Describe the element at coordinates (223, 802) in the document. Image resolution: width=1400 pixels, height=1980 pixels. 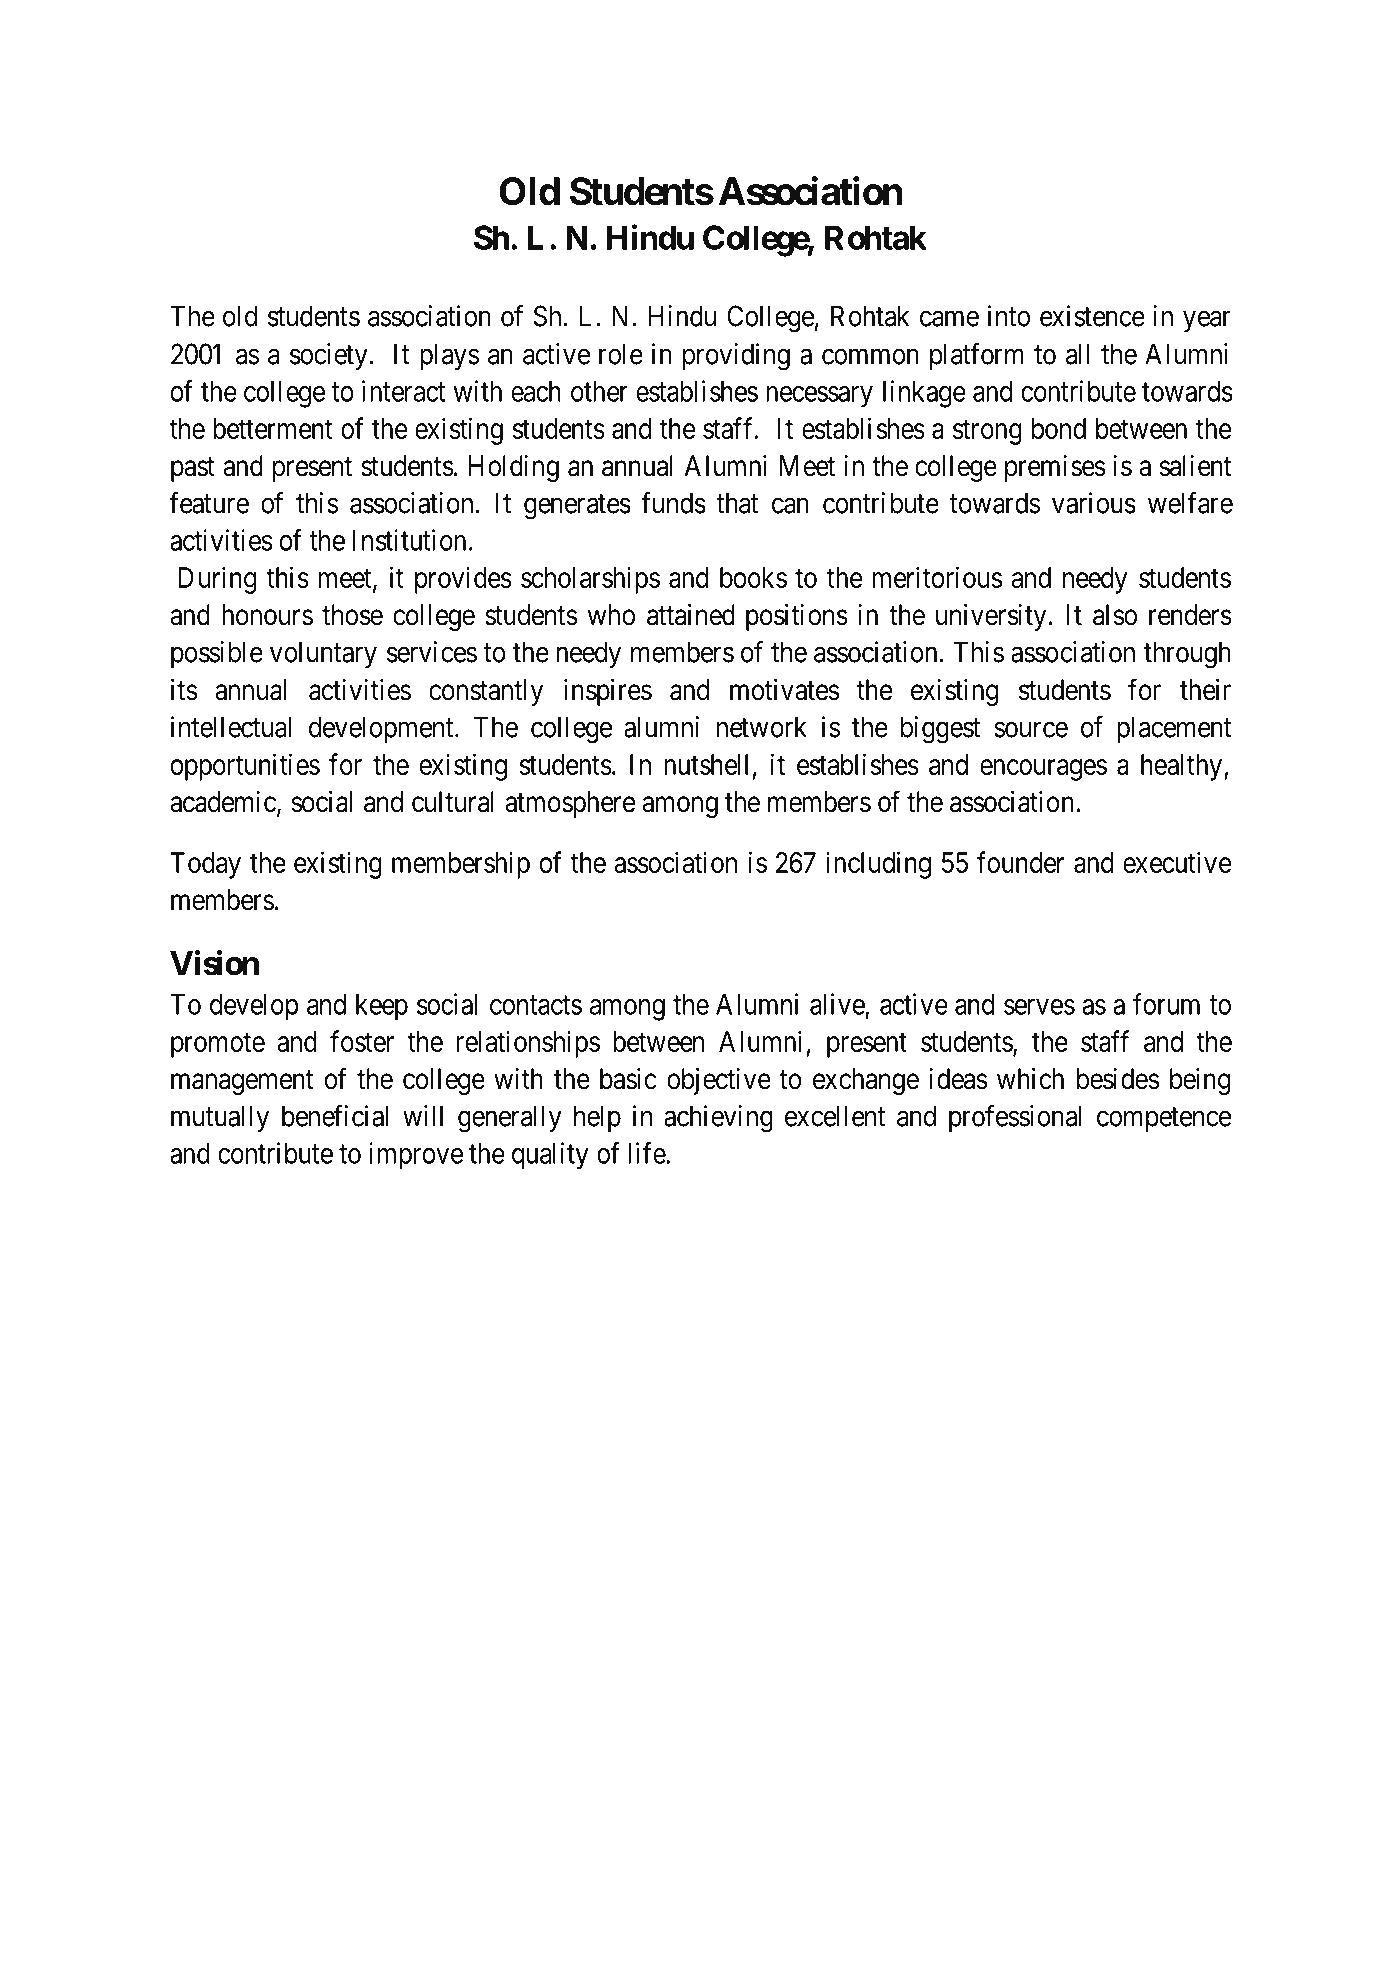
I see `academic` at that location.
